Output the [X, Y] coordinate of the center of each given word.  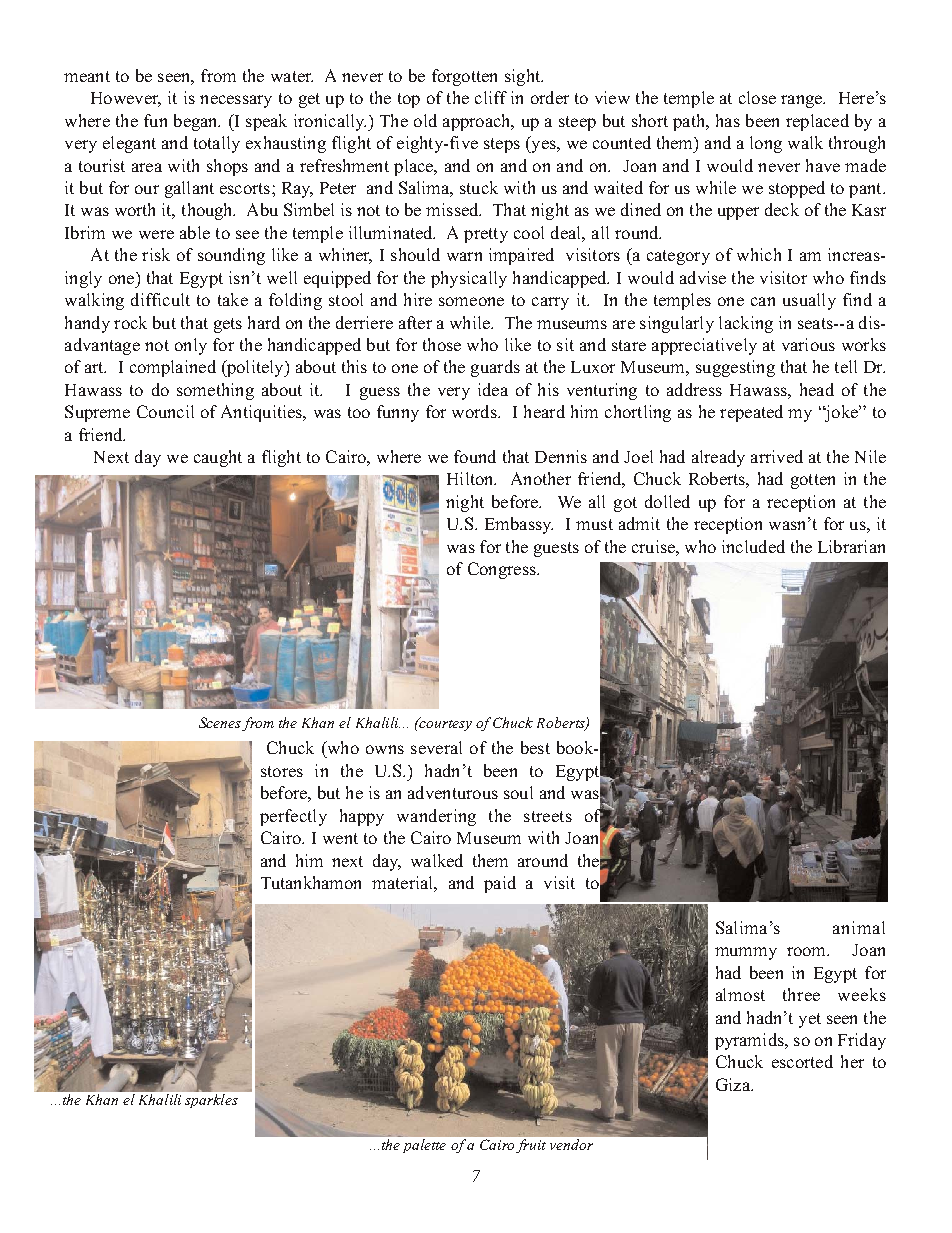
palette [423, 1144]
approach [478, 122]
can [763, 301]
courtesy [444, 724]
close [757, 97]
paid [500, 884]
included [753, 546]
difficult [160, 299]
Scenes [220, 722]
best [535, 747]
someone [471, 301]
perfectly [293, 817]
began [197, 122]
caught [218, 458]
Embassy [519, 525]
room [808, 951]
